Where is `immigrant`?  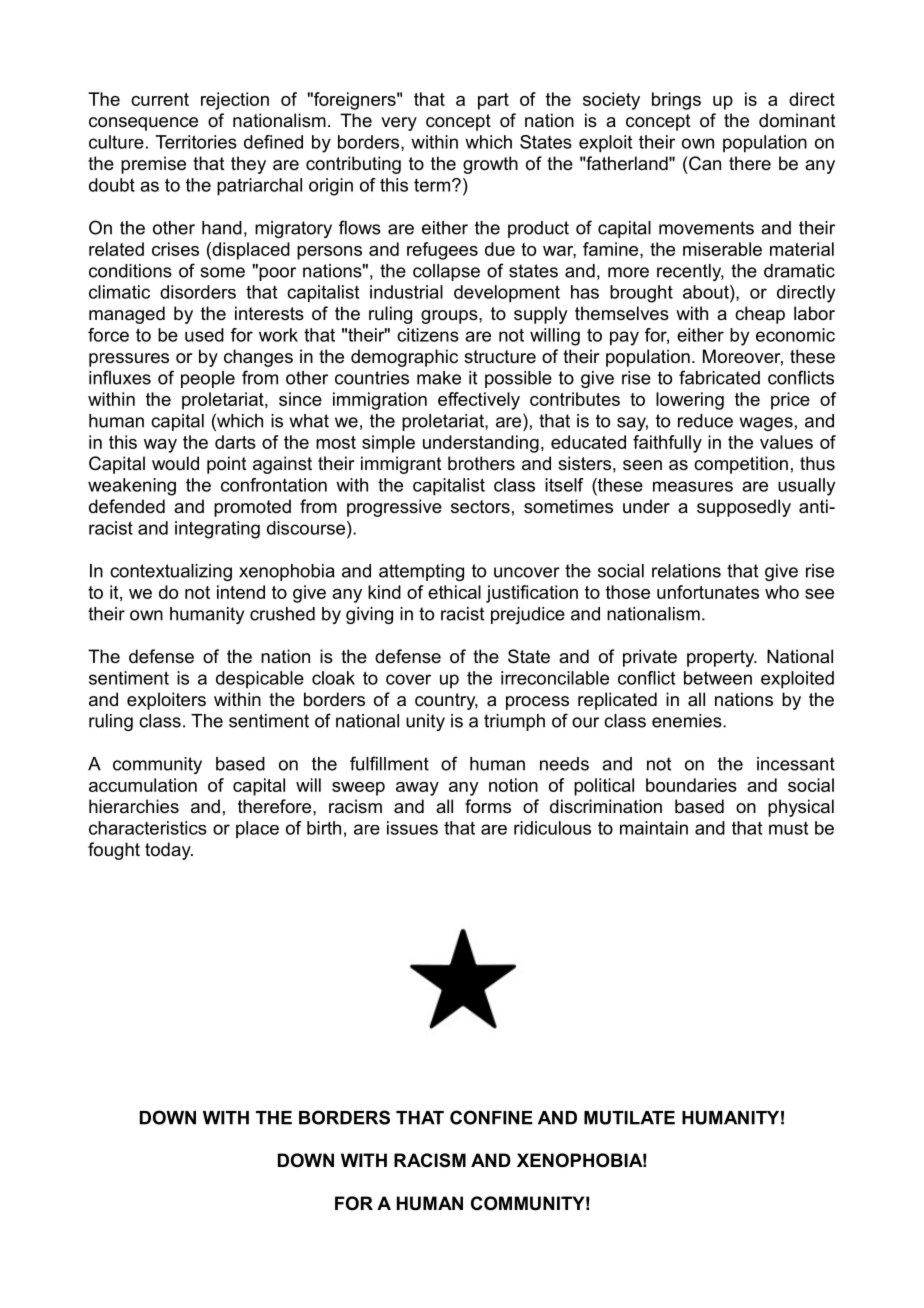
immigrant is located at coordinates (401, 465).
